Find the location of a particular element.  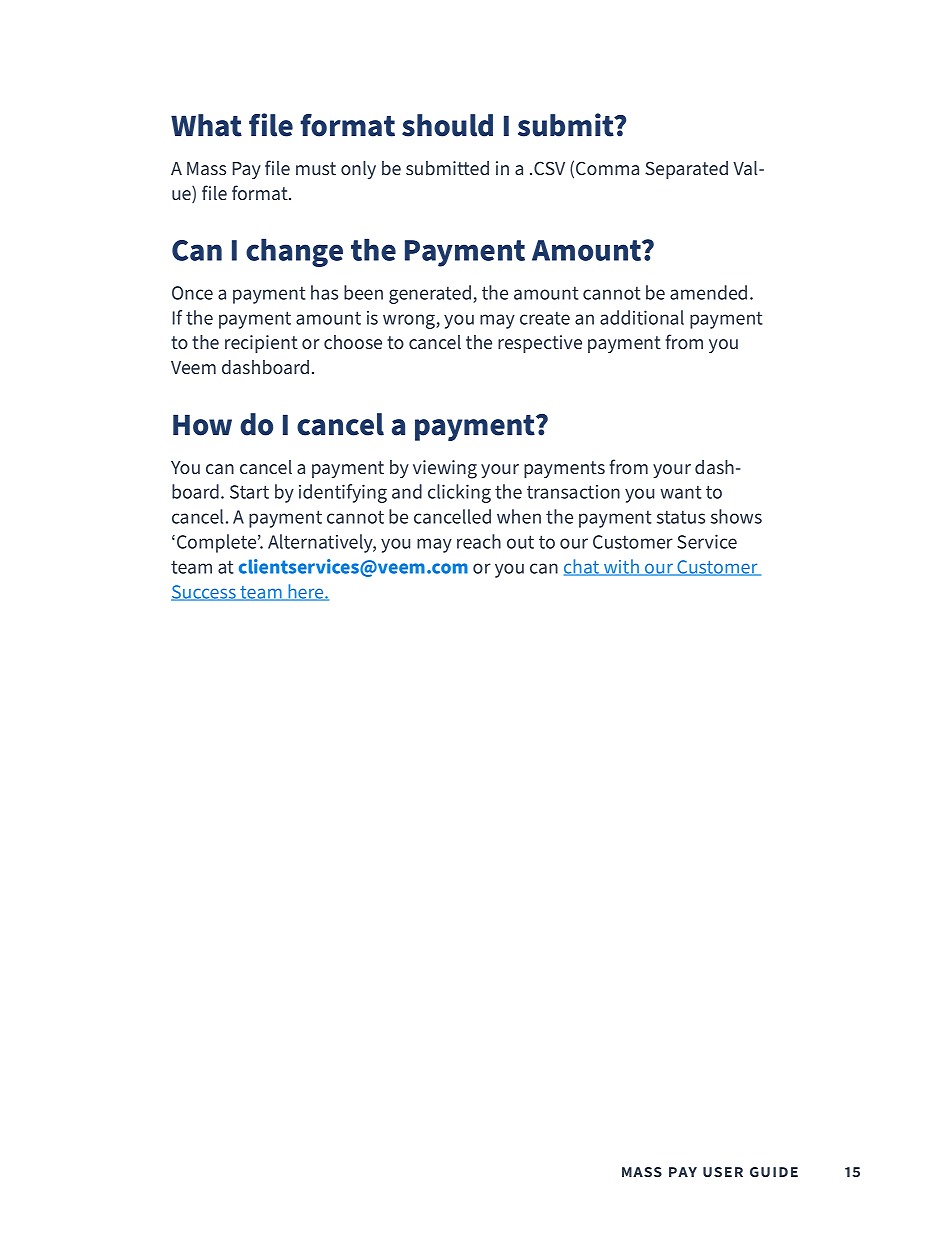

Success is located at coordinates (204, 593).
